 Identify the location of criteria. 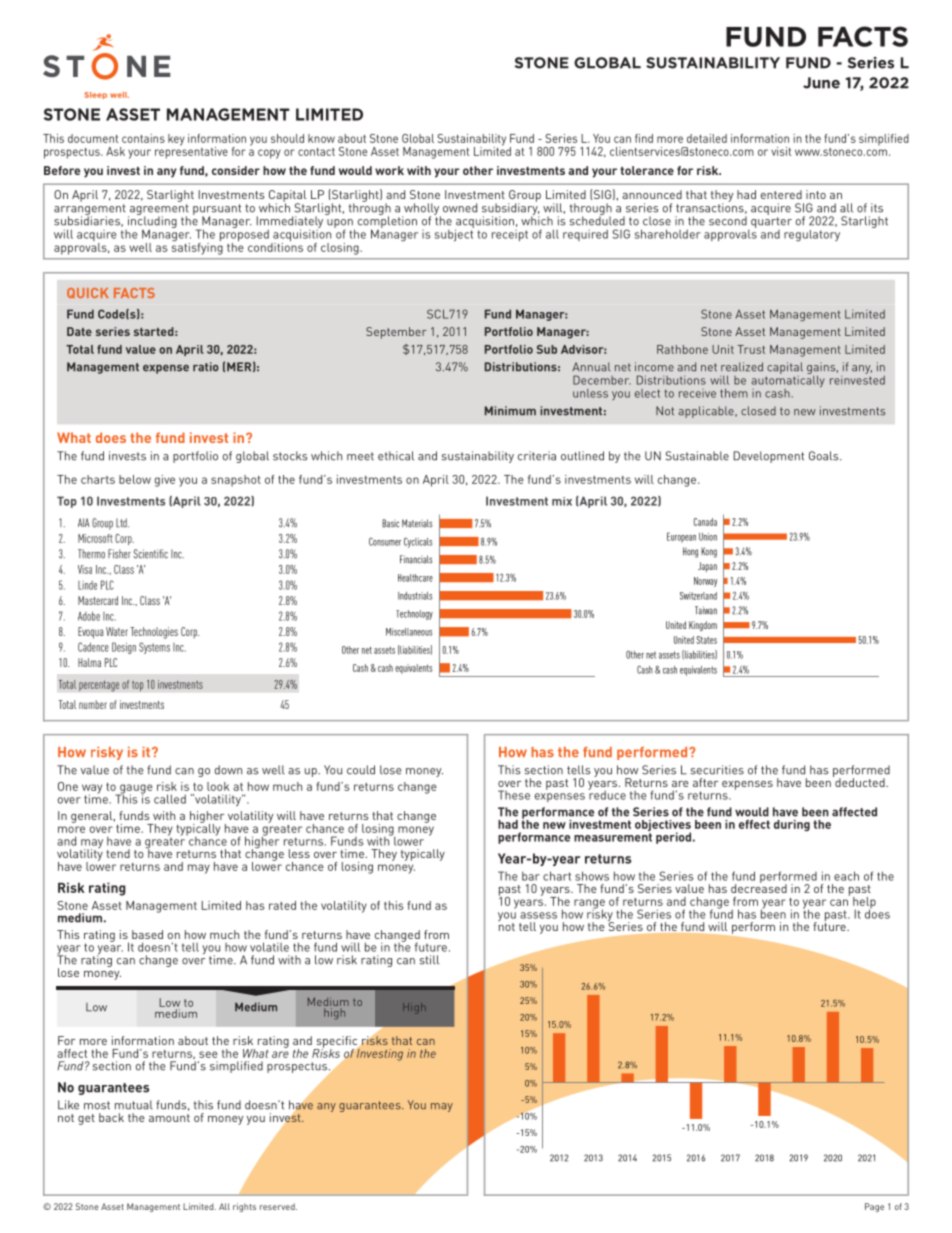
(537, 456).
